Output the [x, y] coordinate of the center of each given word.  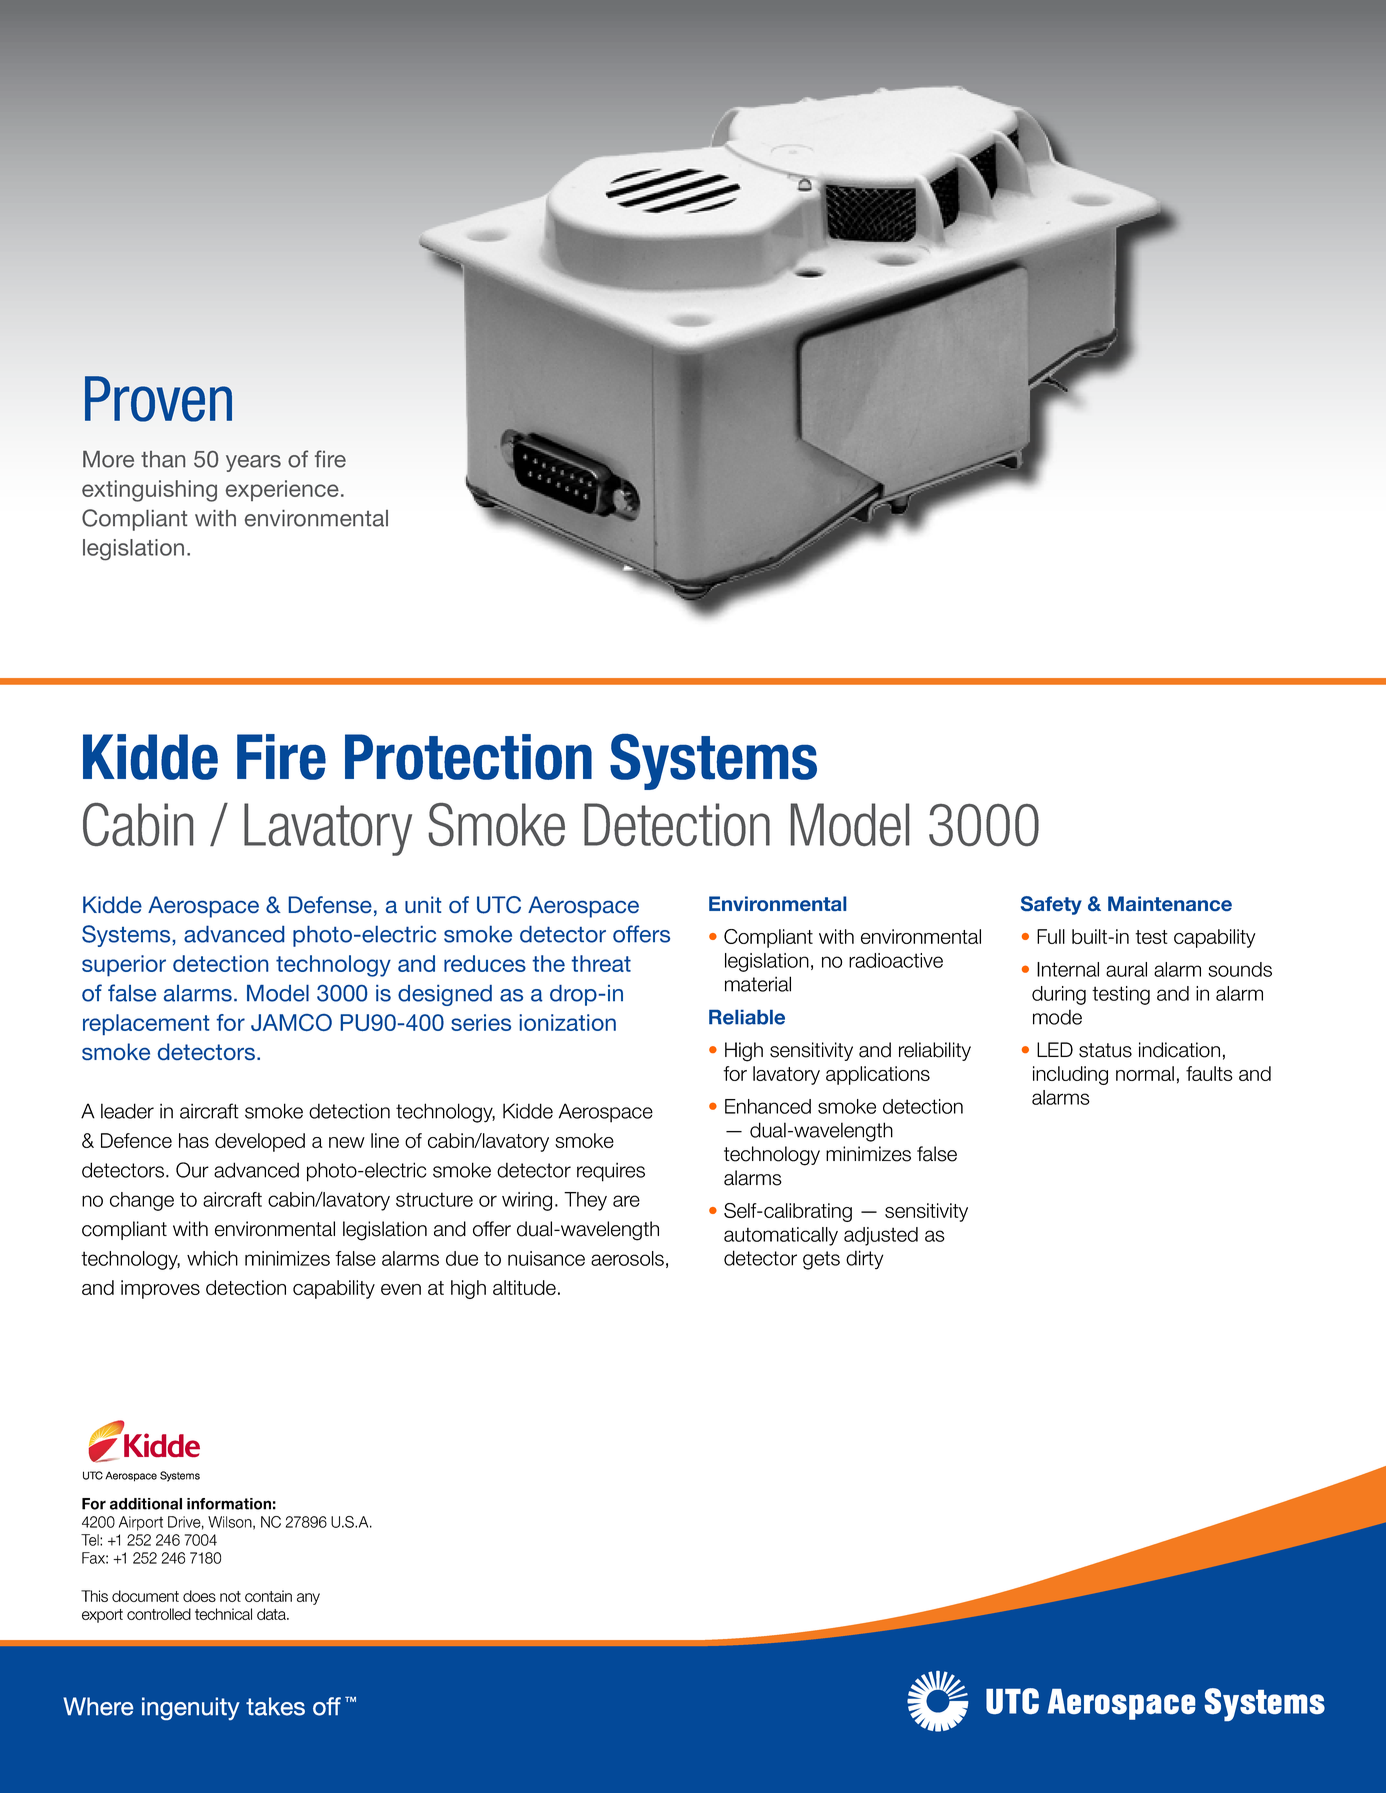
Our [192, 1170]
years [253, 463]
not [230, 1596]
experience [282, 490]
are [626, 1201]
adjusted [881, 1236]
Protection [468, 757]
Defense [330, 904]
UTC [499, 905]
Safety [1051, 905]
